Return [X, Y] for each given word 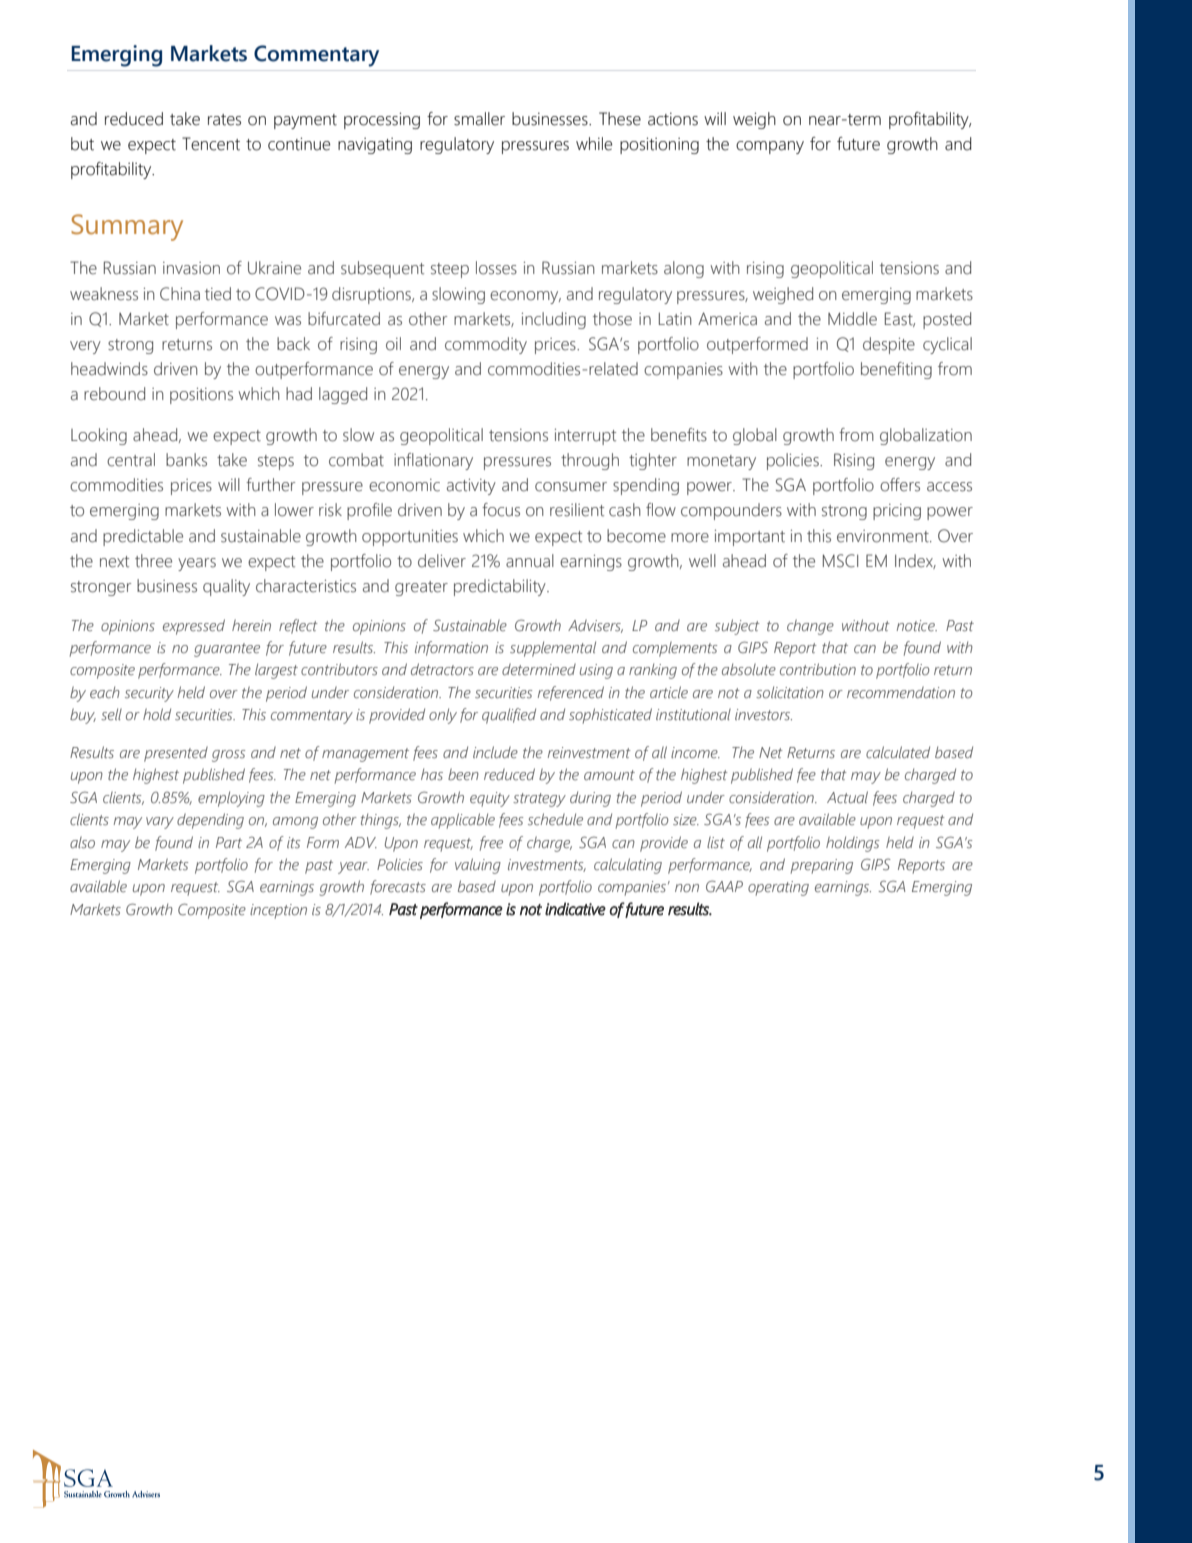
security [149, 694]
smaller [479, 119]
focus [501, 510]
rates [224, 120]
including [554, 320]
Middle [852, 319]
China [180, 294]
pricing [897, 512]
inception [278, 911]
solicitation [790, 692]
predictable [143, 537]
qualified [509, 716]
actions [673, 119]
